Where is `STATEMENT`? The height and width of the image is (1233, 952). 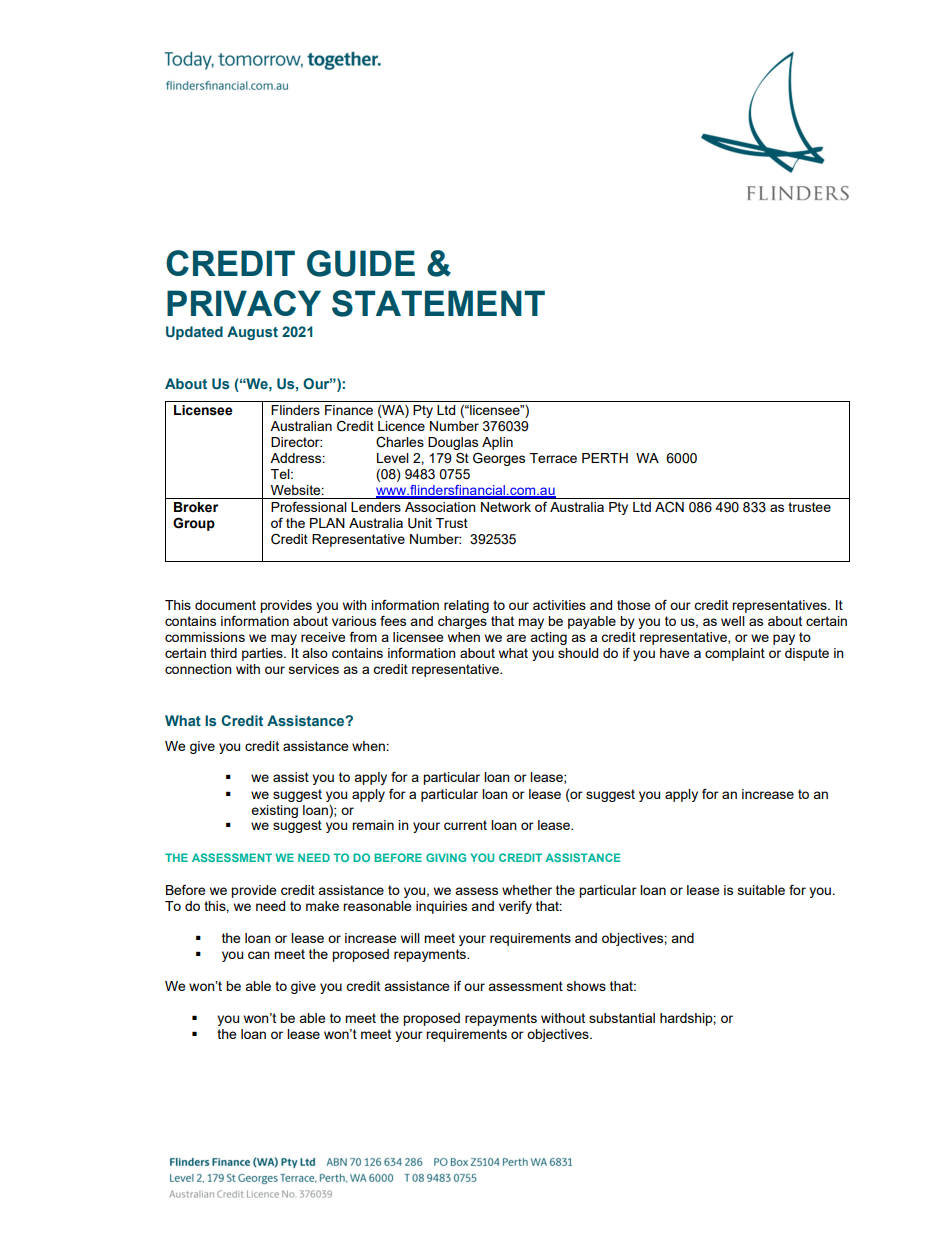
STATEMENT is located at coordinates (438, 303).
